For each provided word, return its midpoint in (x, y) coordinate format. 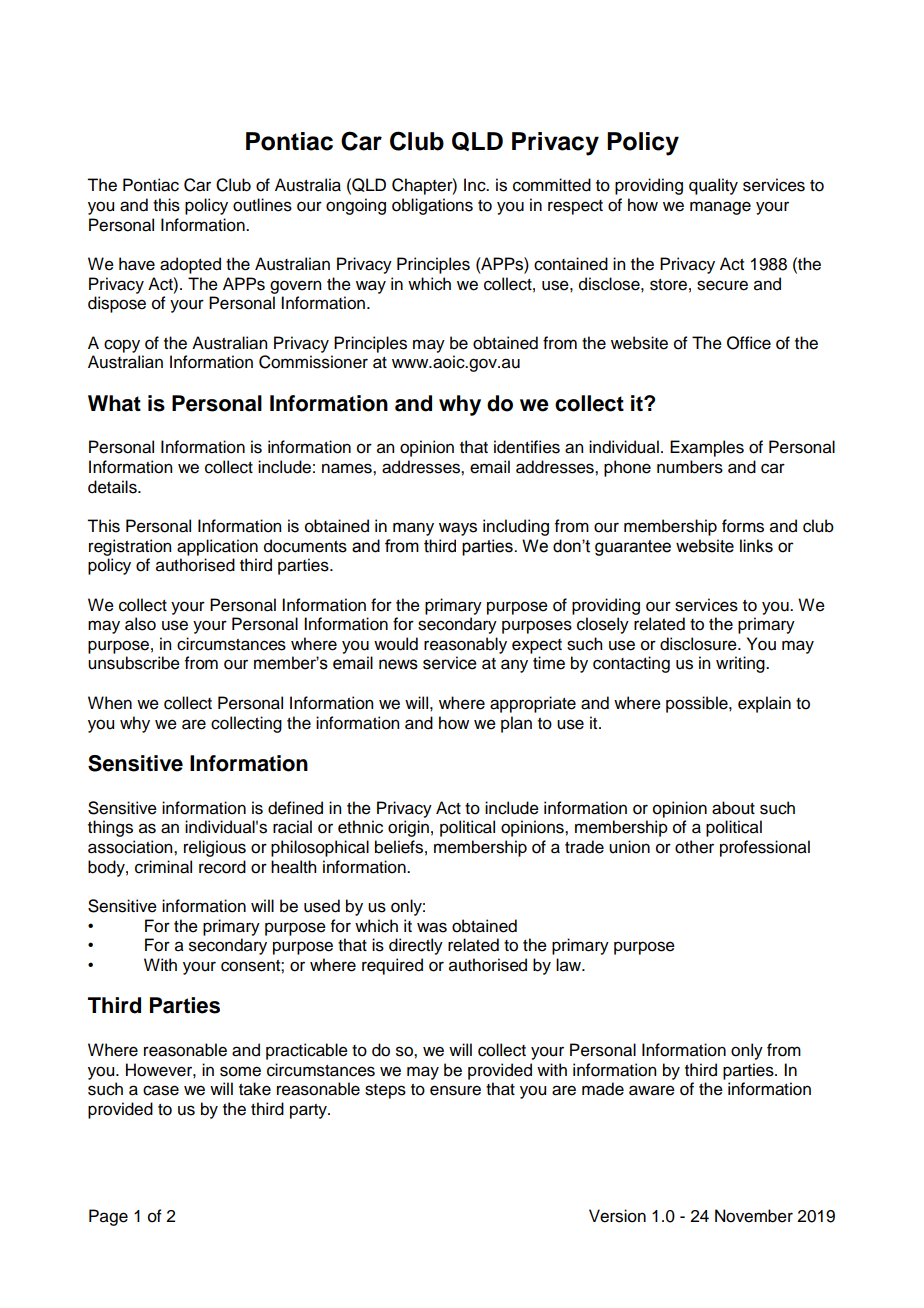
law (570, 965)
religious (215, 848)
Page (108, 1217)
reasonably (465, 645)
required (392, 966)
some (240, 1071)
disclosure (699, 644)
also (140, 624)
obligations (432, 206)
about (733, 808)
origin (408, 828)
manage (720, 208)
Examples (707, 448)
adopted (190, 265)
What (114, 403)
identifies (527, 447)
